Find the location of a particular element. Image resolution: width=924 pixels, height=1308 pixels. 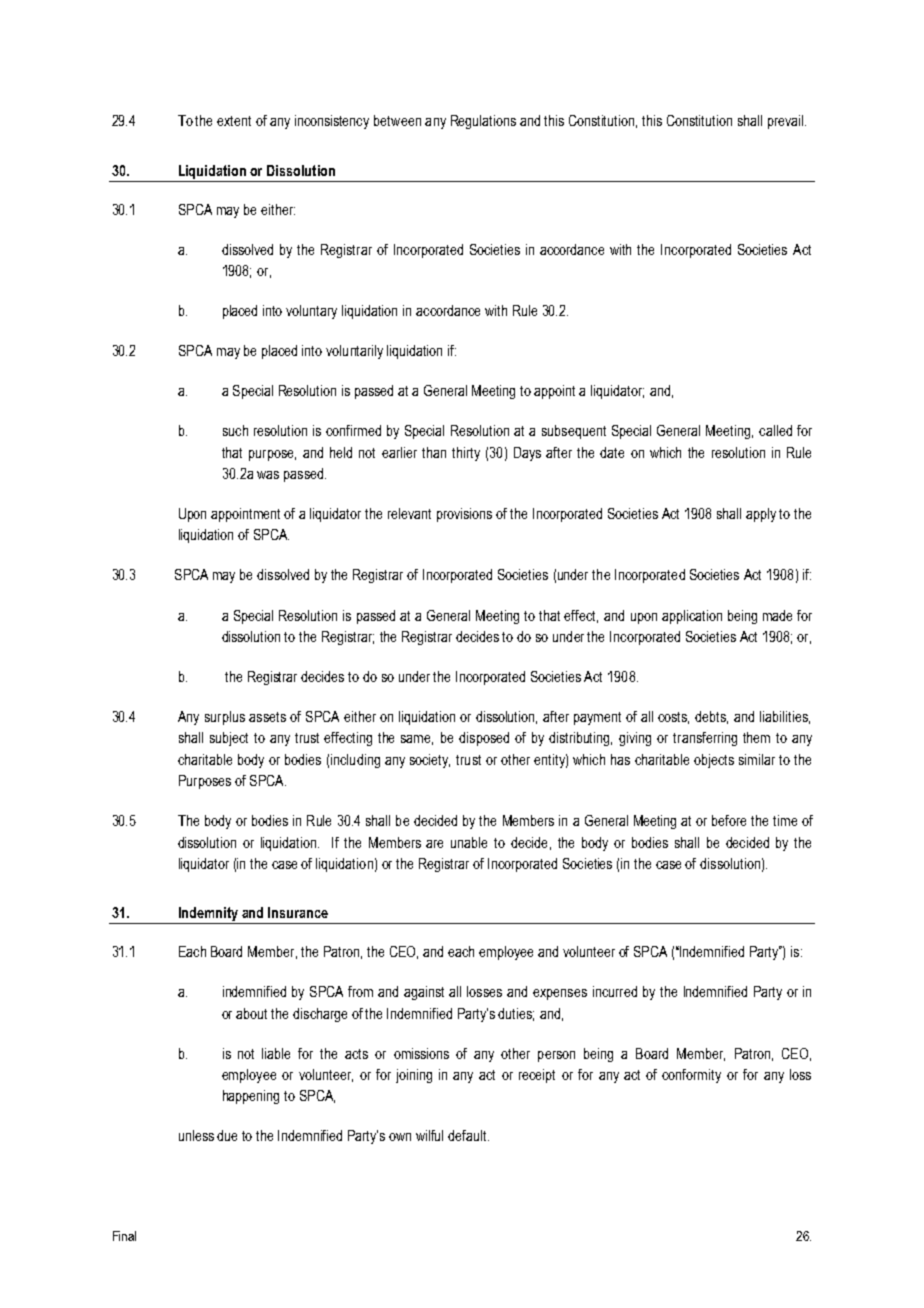

extent is located at coordinates (234, 121).
